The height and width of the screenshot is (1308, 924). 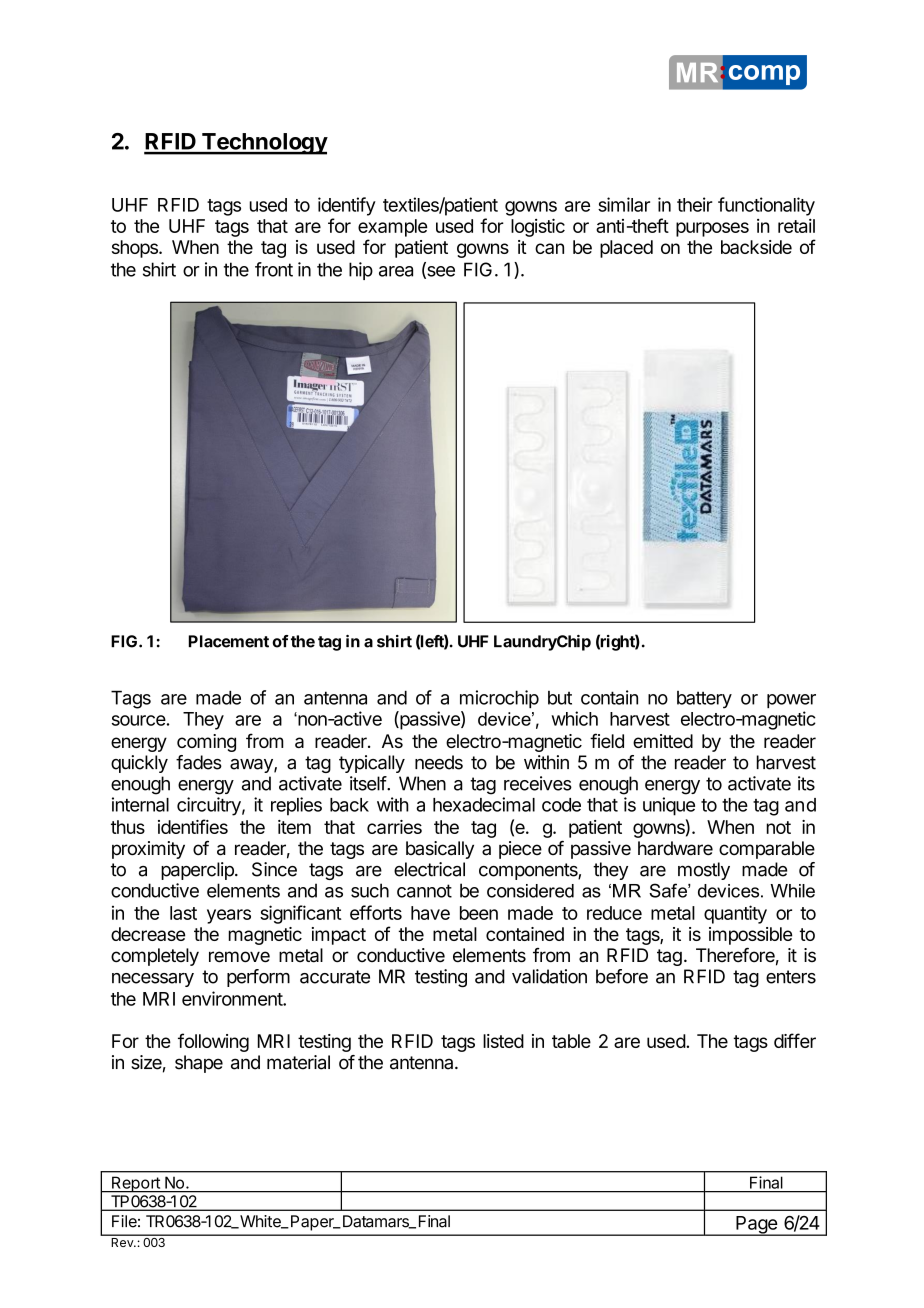 What do you see at coordinates (503, 1041) in the screenshot?
I see `listed` at bounding box center [503, 1041].
